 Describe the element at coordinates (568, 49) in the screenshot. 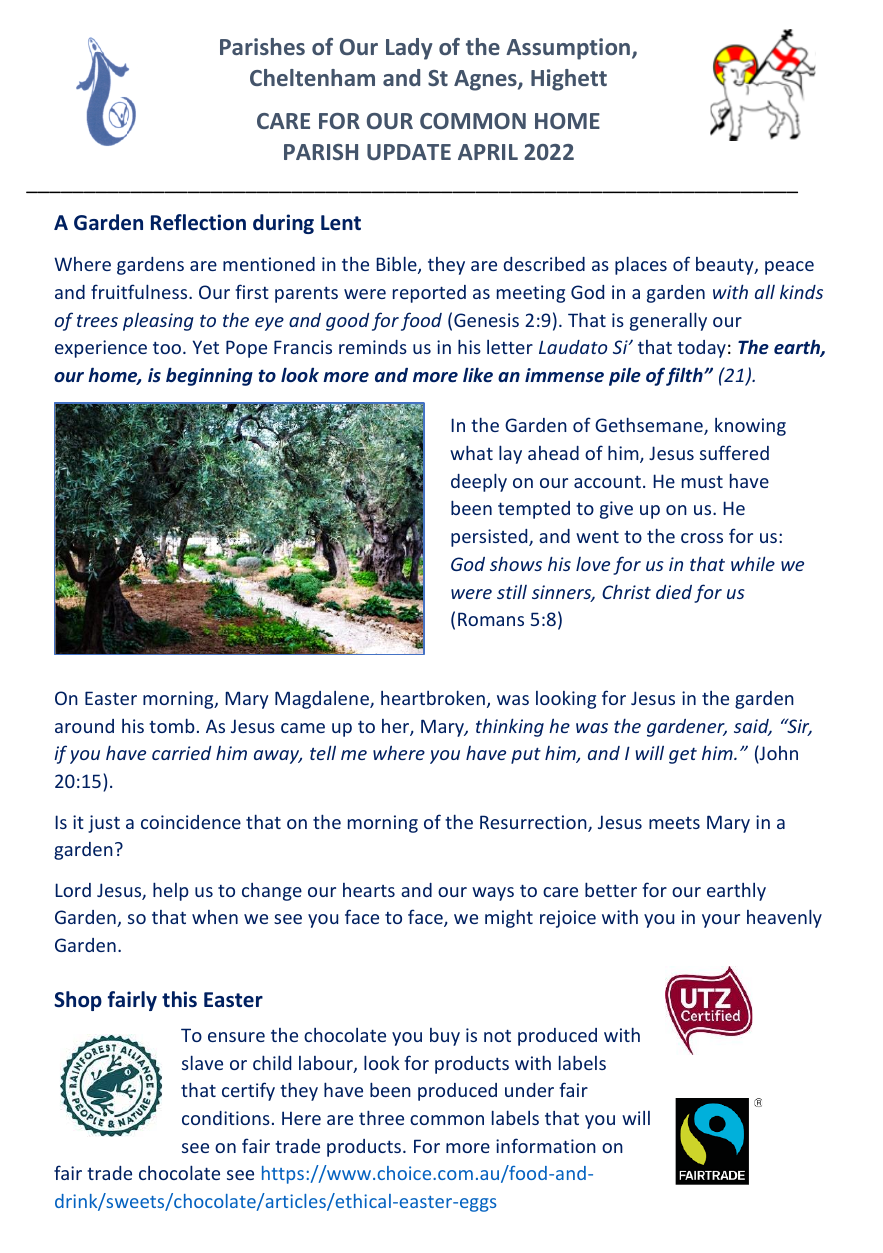

I see `Assumption` at that location.
